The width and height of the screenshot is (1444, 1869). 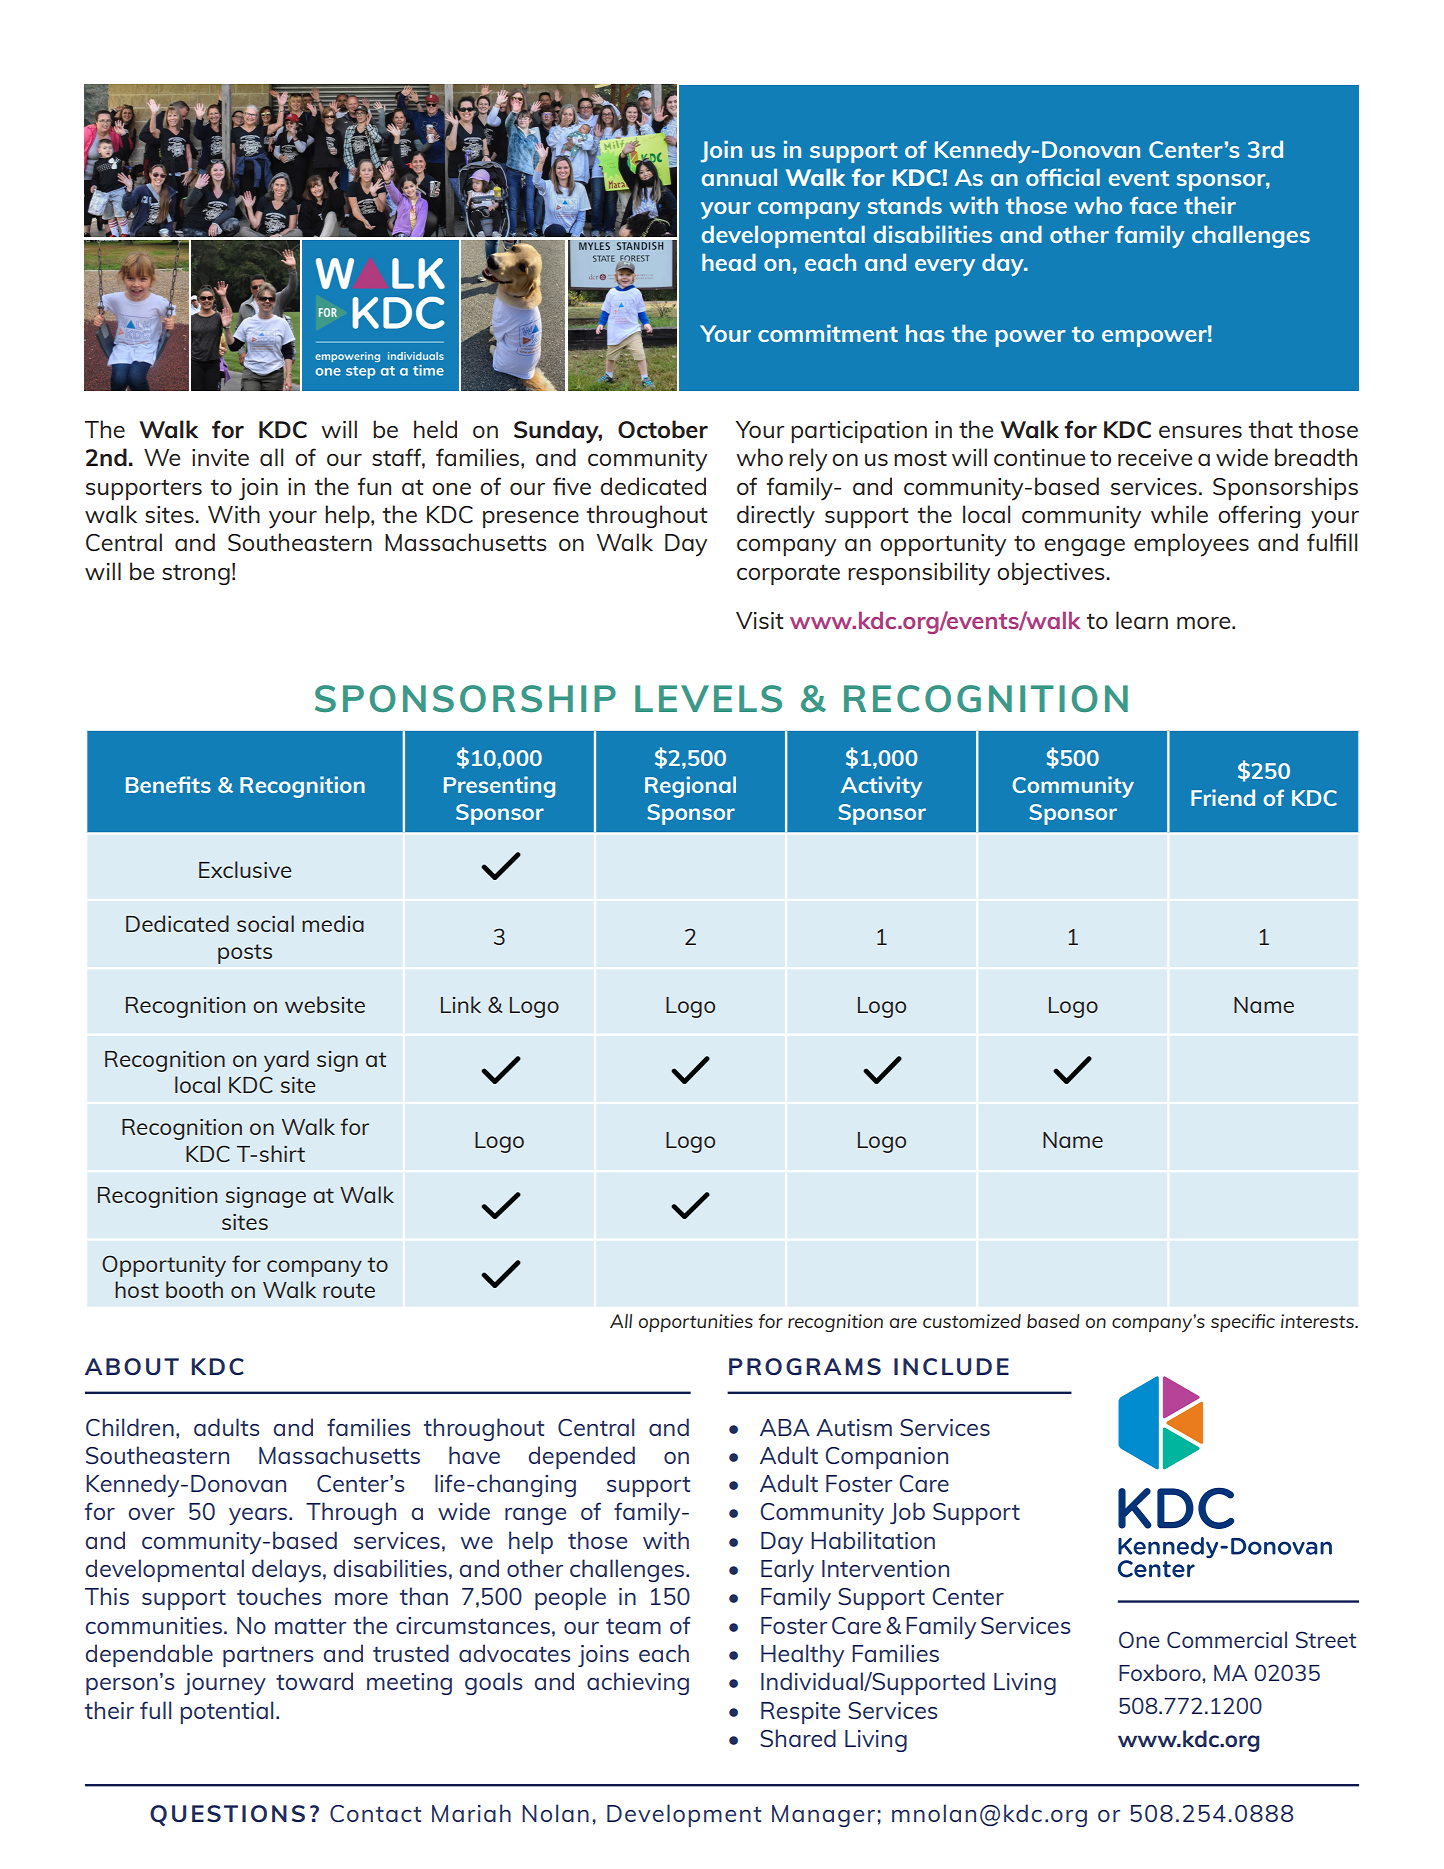 What do you see at coordinates (132, 1366) in the screenshot?
I see `ABOUT` at bounding box center [132, 1366].
